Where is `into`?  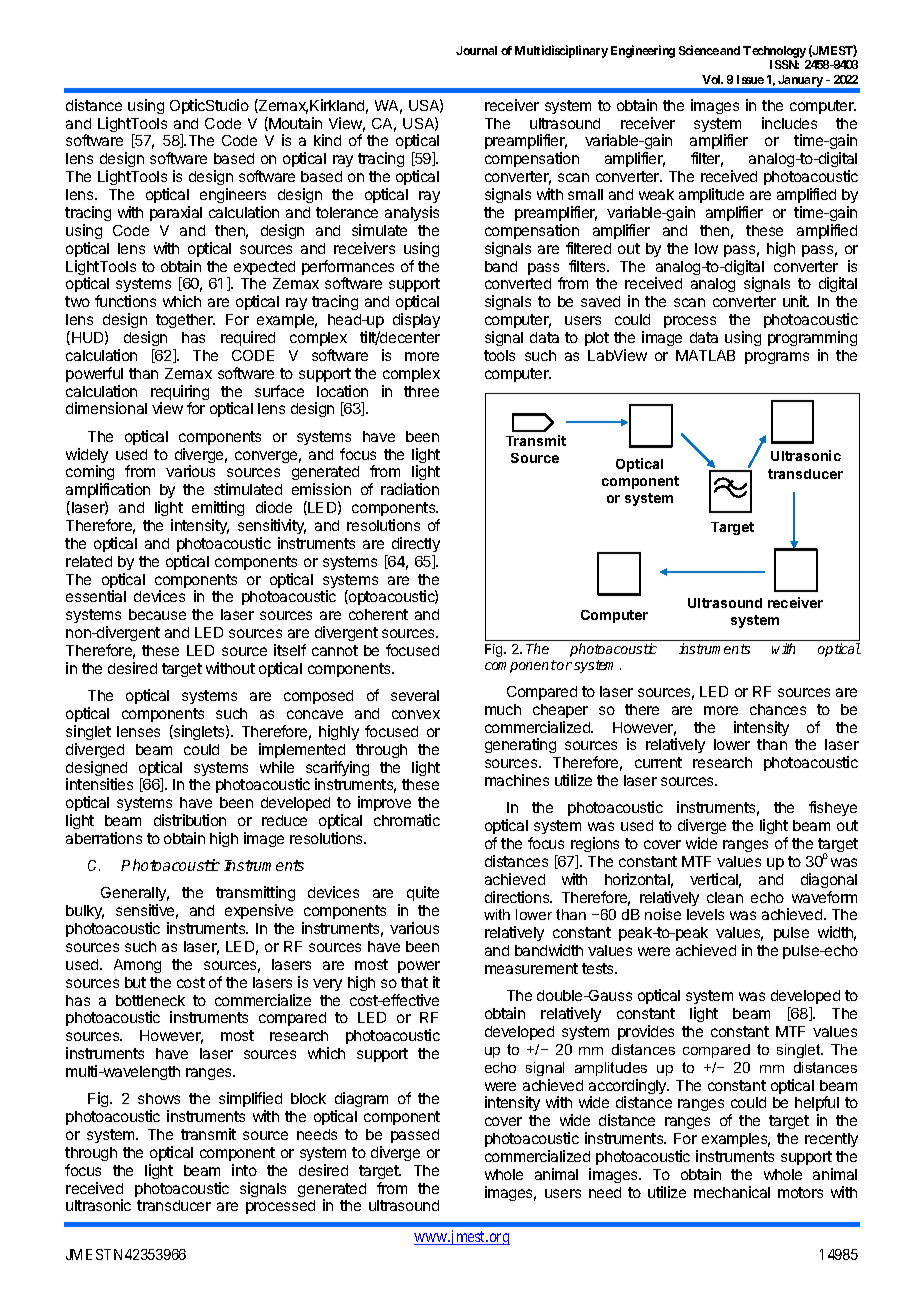
into is located at coordinates (244, 1170).
